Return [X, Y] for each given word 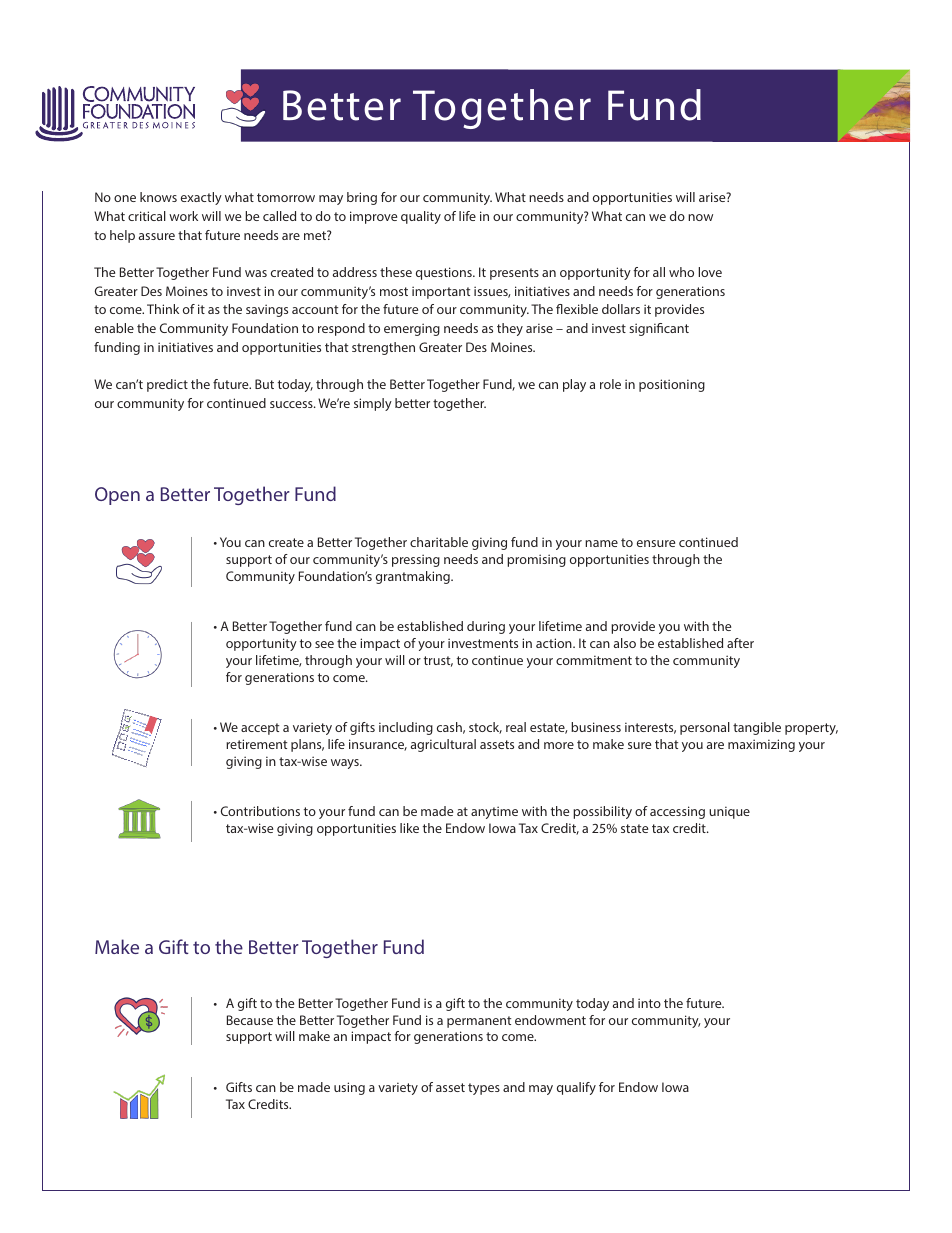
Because [250, 1020]
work [183, 216]
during [486, 627]
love [710, 272]
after [740, 643]
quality [421, 217]
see [324, 644]
